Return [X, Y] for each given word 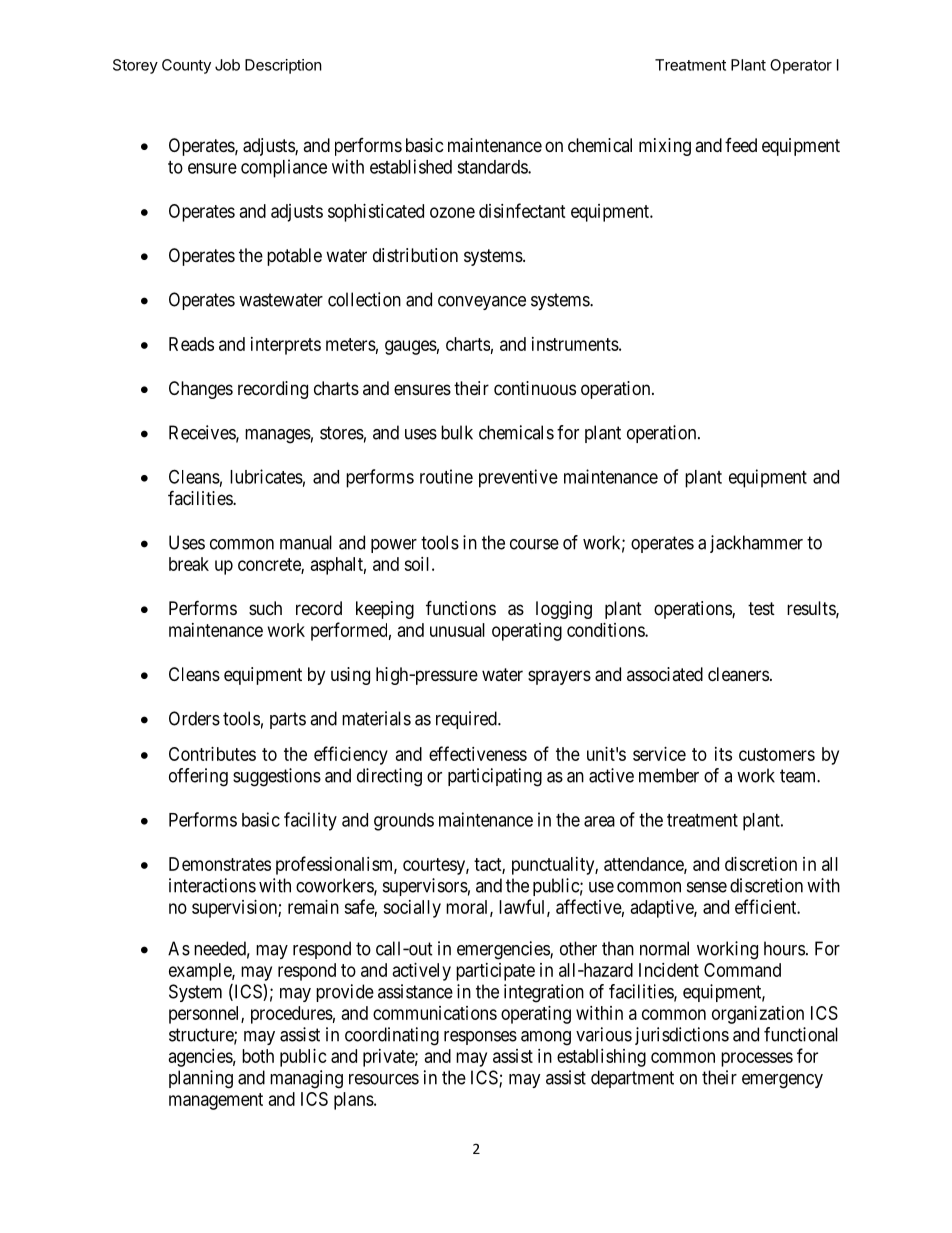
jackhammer [756, 544]
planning [201, 1079]
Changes [201, 390]
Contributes [212, 754]
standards [493, 167]
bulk [457, 432]
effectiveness [478, 753]
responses [480, 1038]
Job [227, 65]
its [723, 754]
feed [741, 145]
